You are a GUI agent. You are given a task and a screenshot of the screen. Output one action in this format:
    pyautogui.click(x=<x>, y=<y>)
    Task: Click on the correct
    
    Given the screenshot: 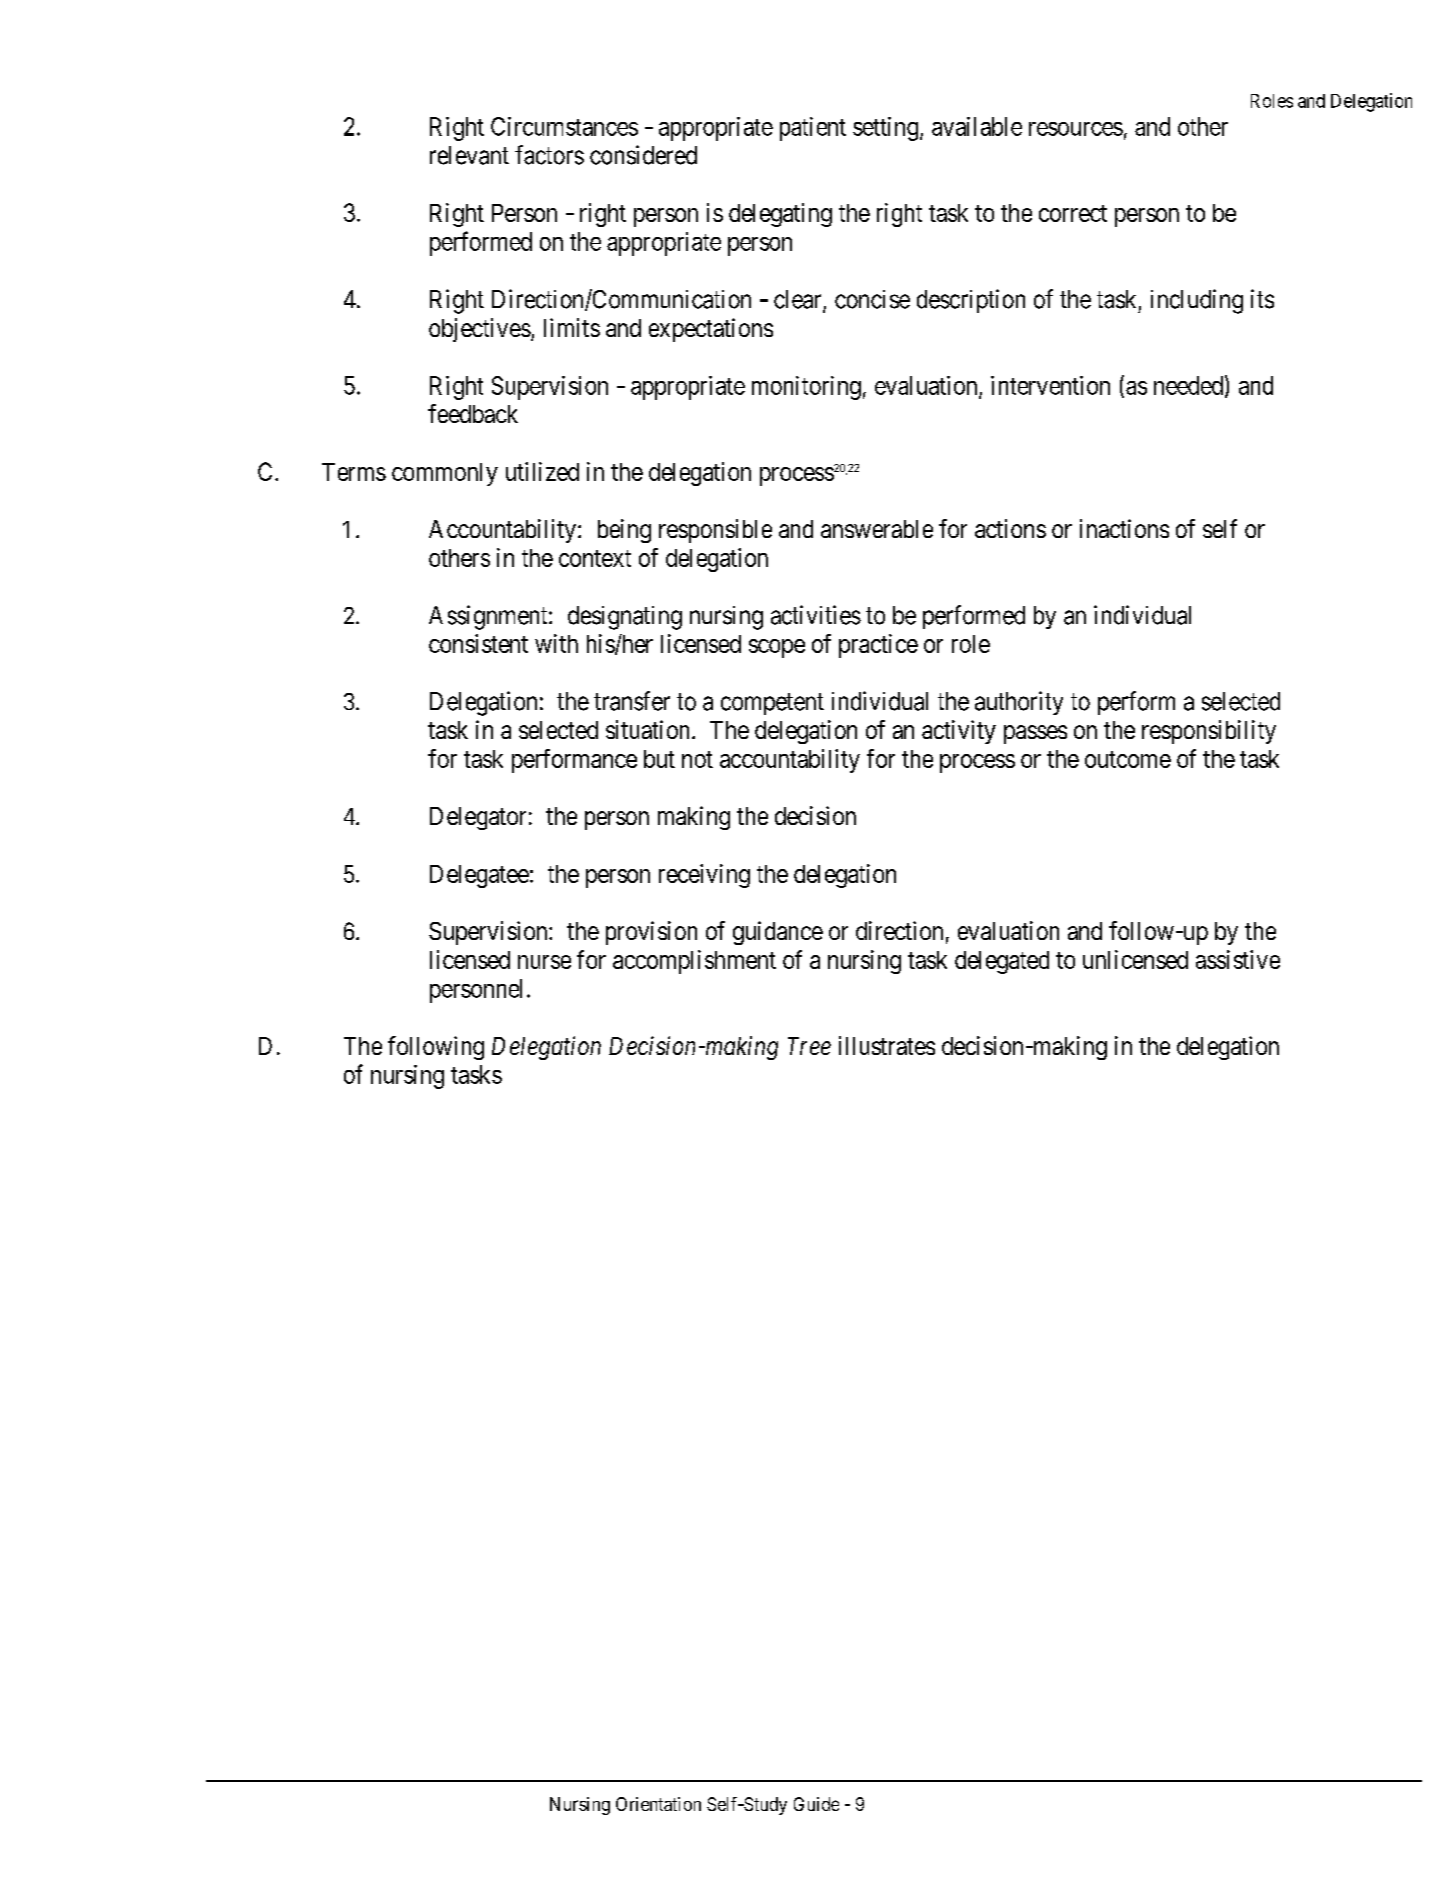 What is the action you would take?
    pyautogui.click(x=1073, y=213)
